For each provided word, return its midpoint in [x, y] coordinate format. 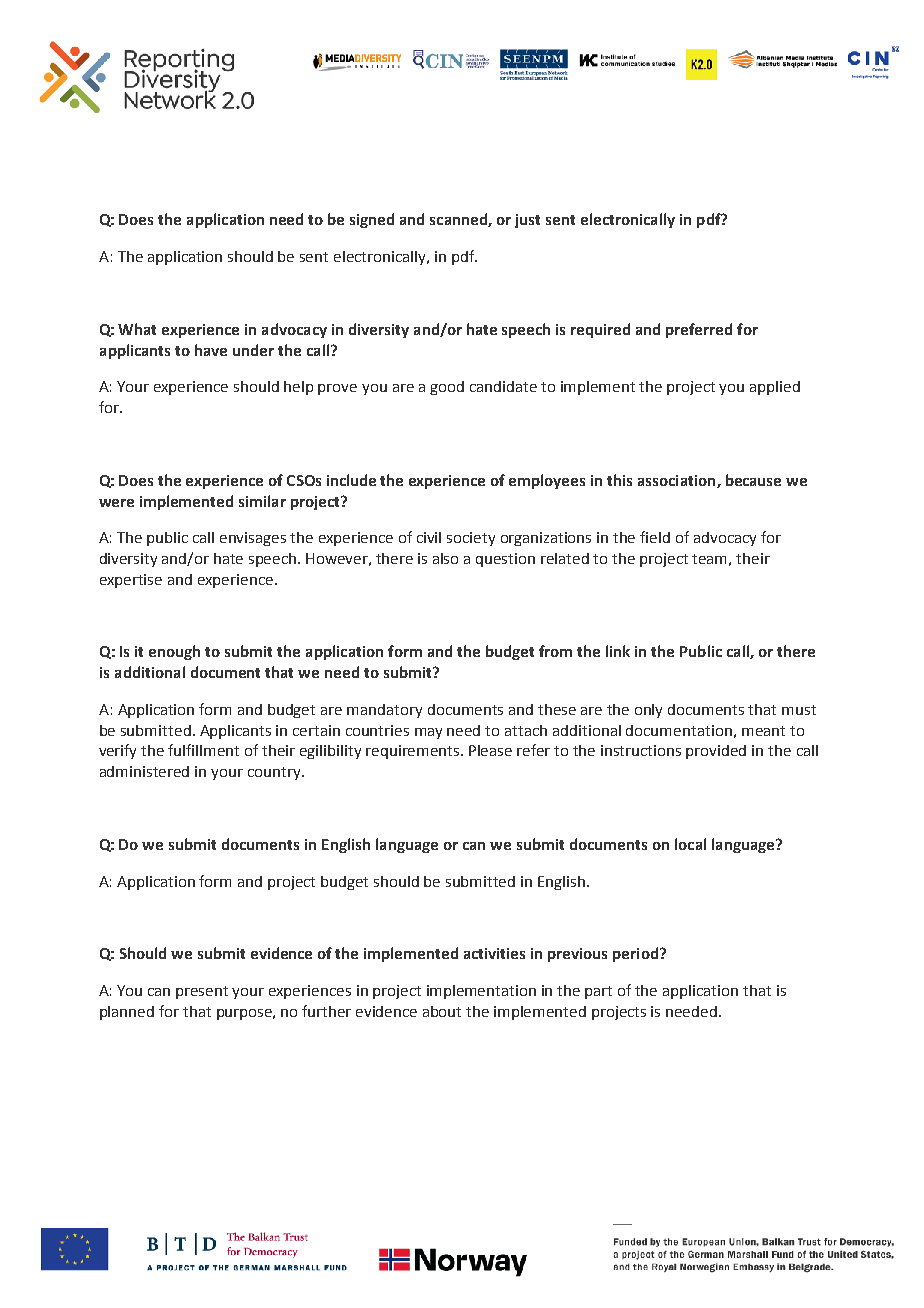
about [442, 1011]
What [137, 329]
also [445, 558]
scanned [459, 220]
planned [127, 1013]
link [618, 651]
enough [174, 652]
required [600, 330]
